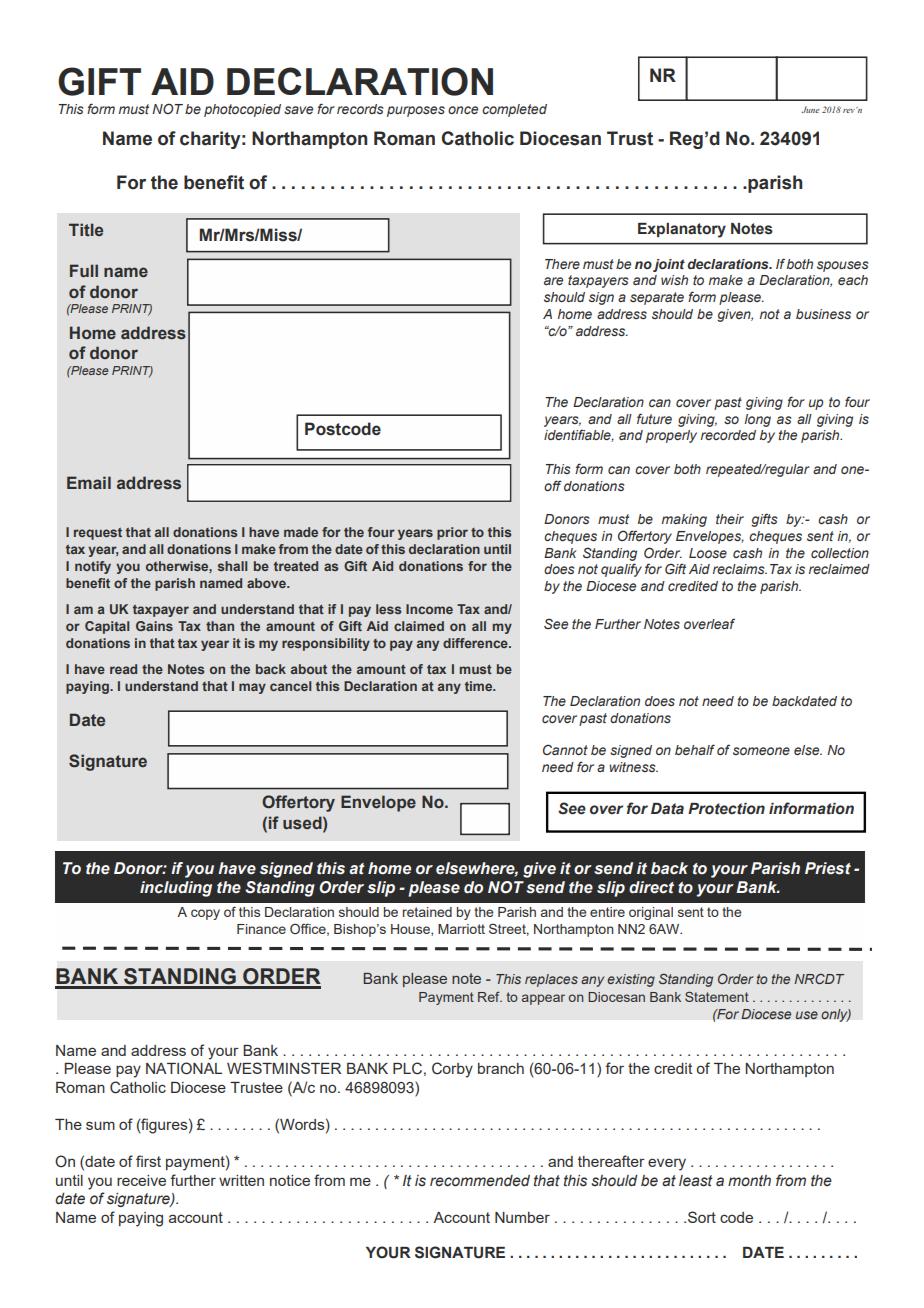 The width and height of the screenshot is (924, 1308). I want to click on month, so click(749, 1180).
